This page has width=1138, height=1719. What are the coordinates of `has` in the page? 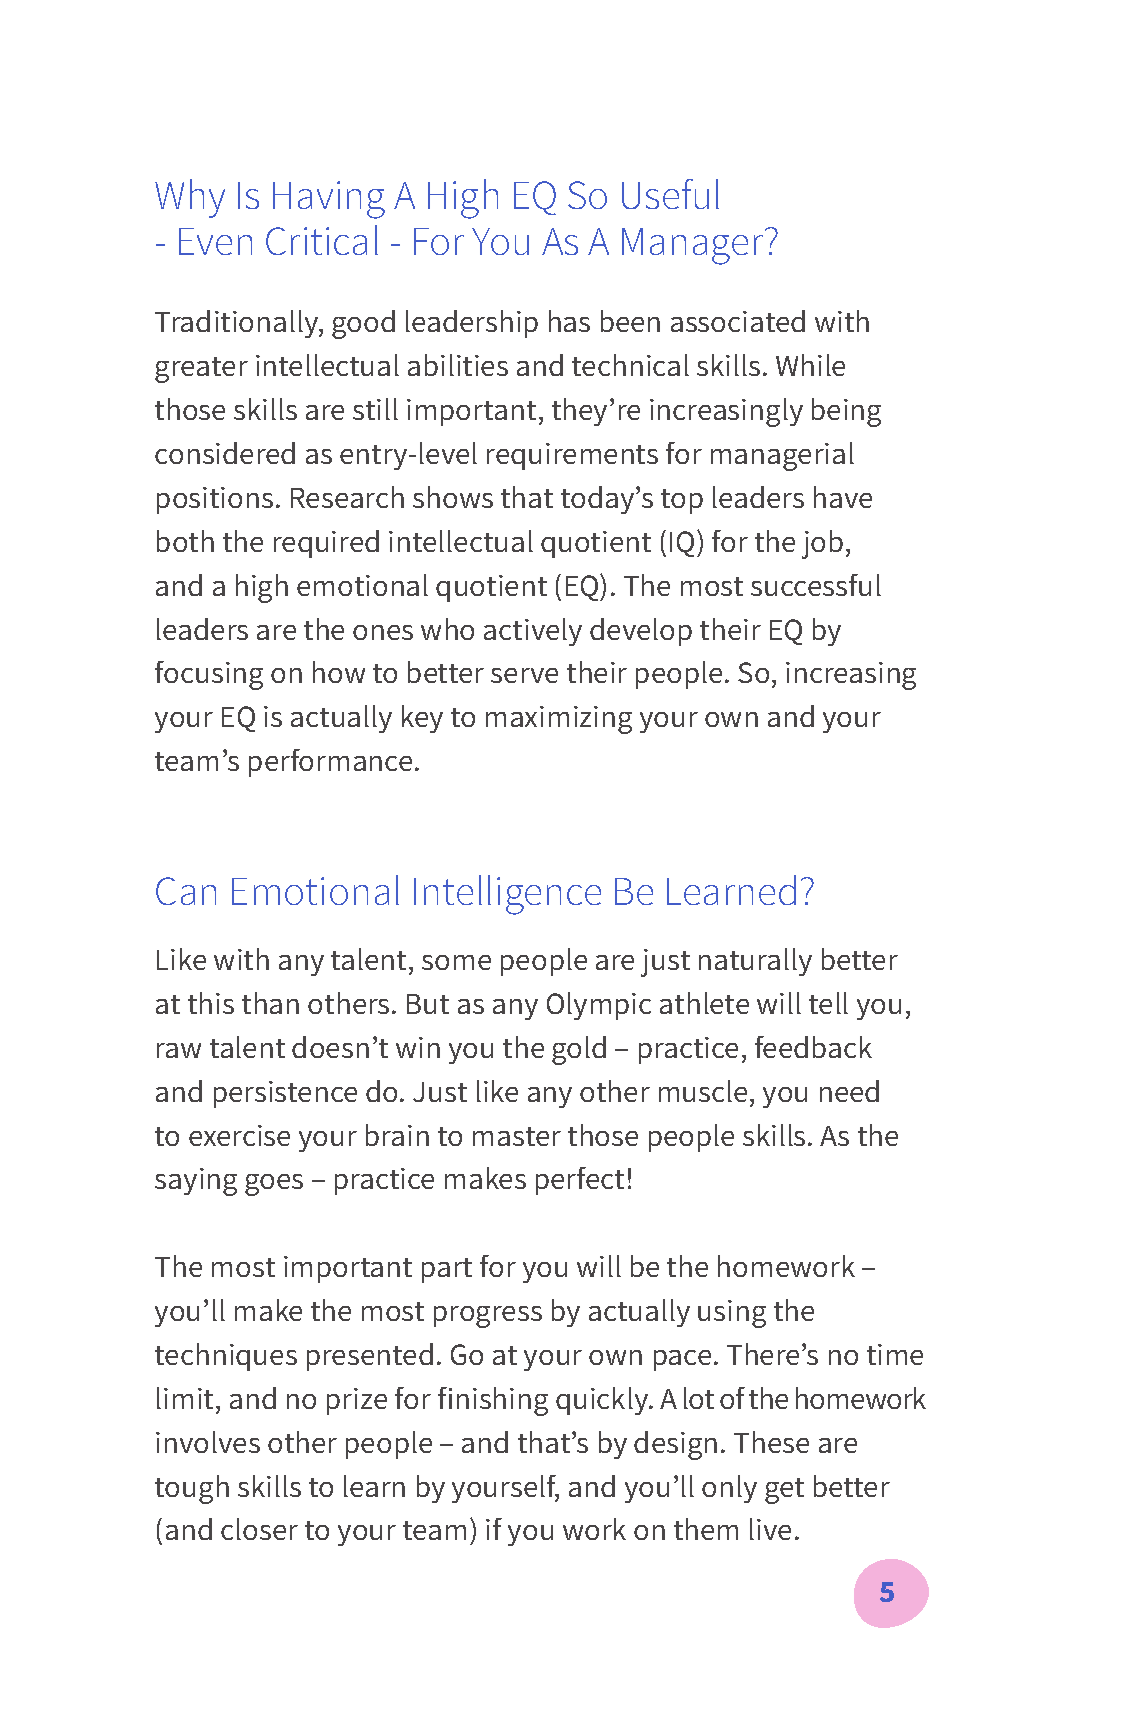 It's located at (569, 321).
